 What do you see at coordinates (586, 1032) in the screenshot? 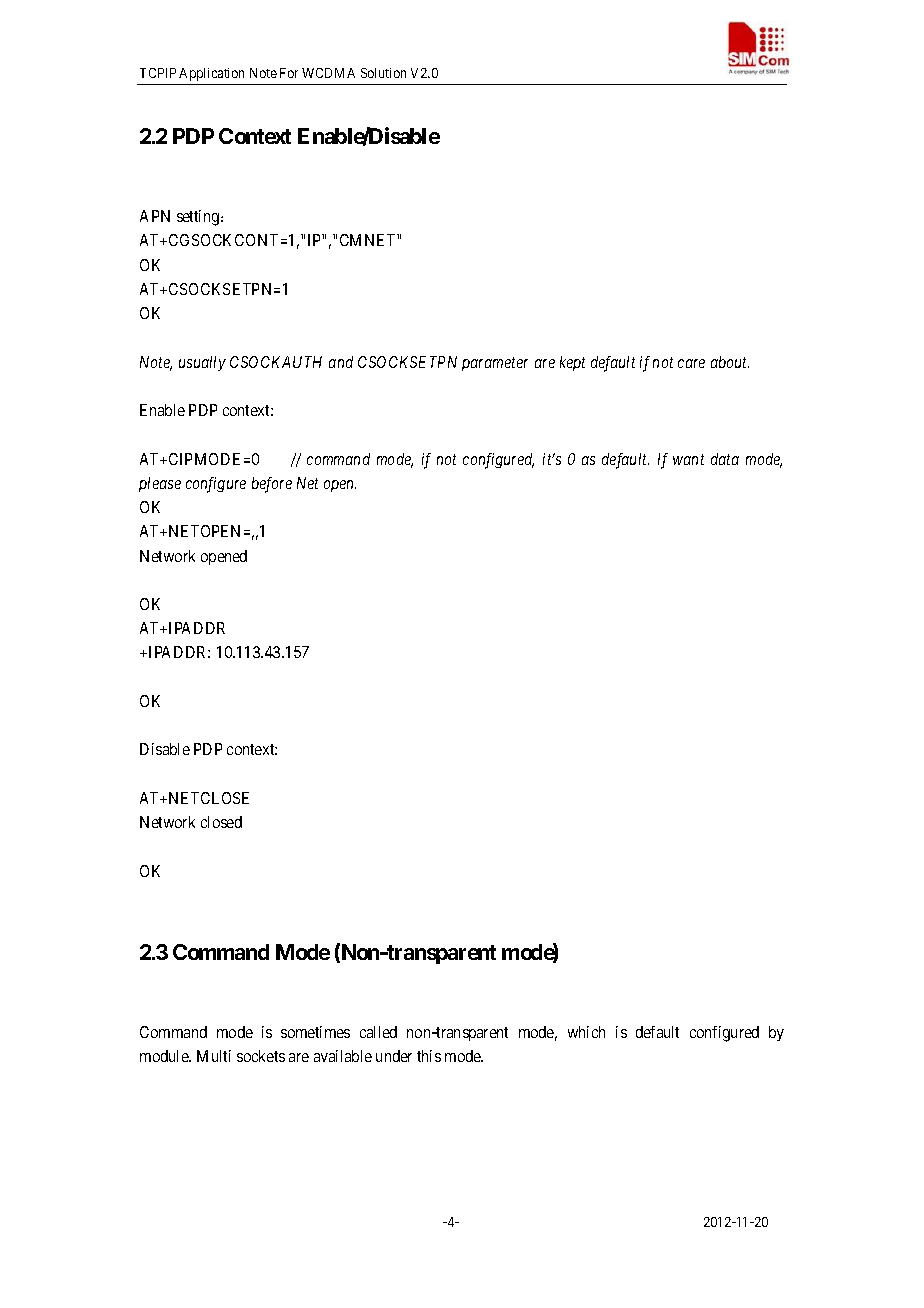
I see `which` at bounding box center [586, 1032].
